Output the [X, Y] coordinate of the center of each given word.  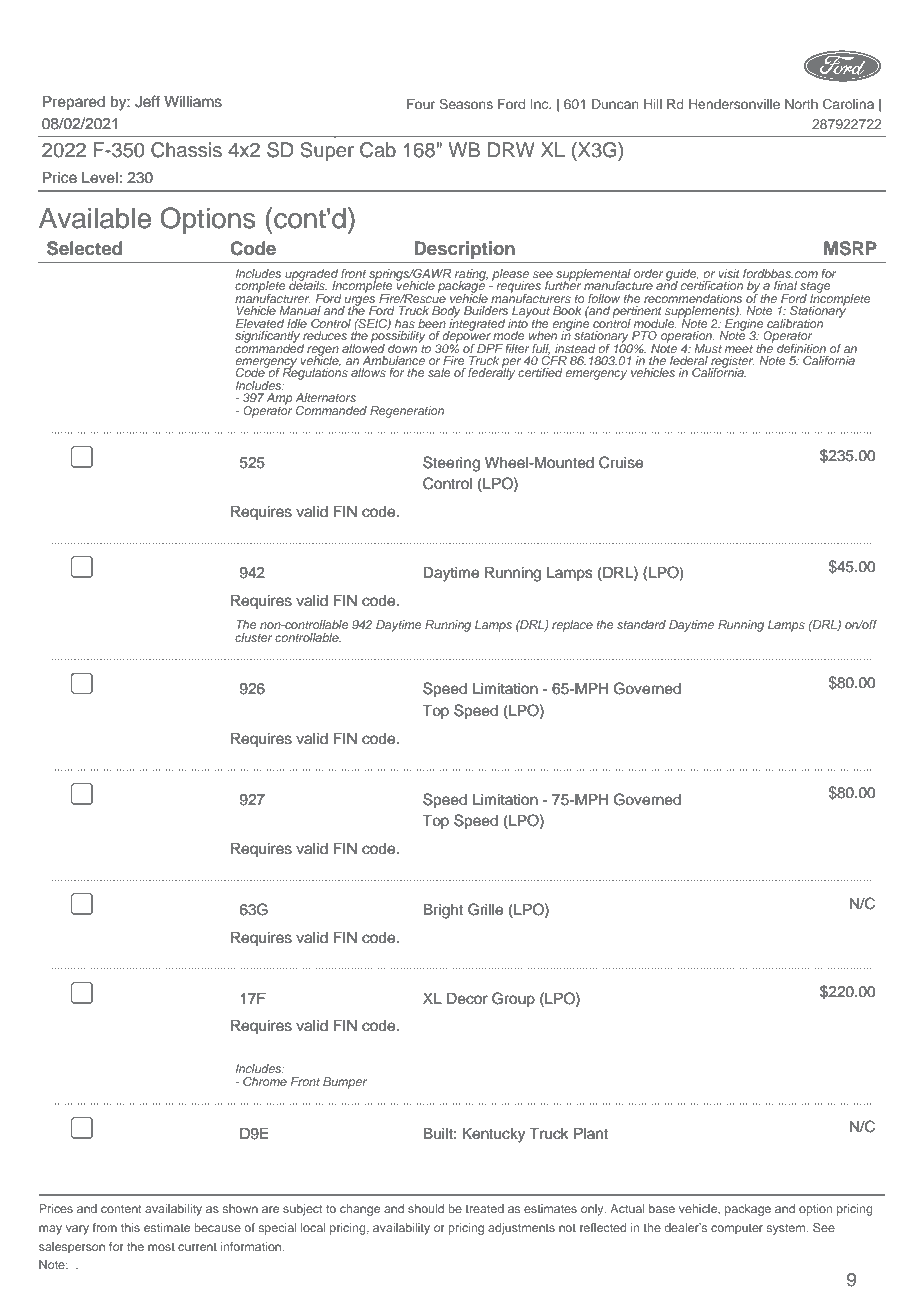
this [130, 1227]
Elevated [260, 323]
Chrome [265, 1081]
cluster [254, 637]
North [801, 104]
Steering [451, 464]
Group [513, 999]
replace [572, 626]
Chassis [186, 150]
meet [739, 349]
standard [641, 624]
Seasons [466, 103]
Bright [443, 911]
